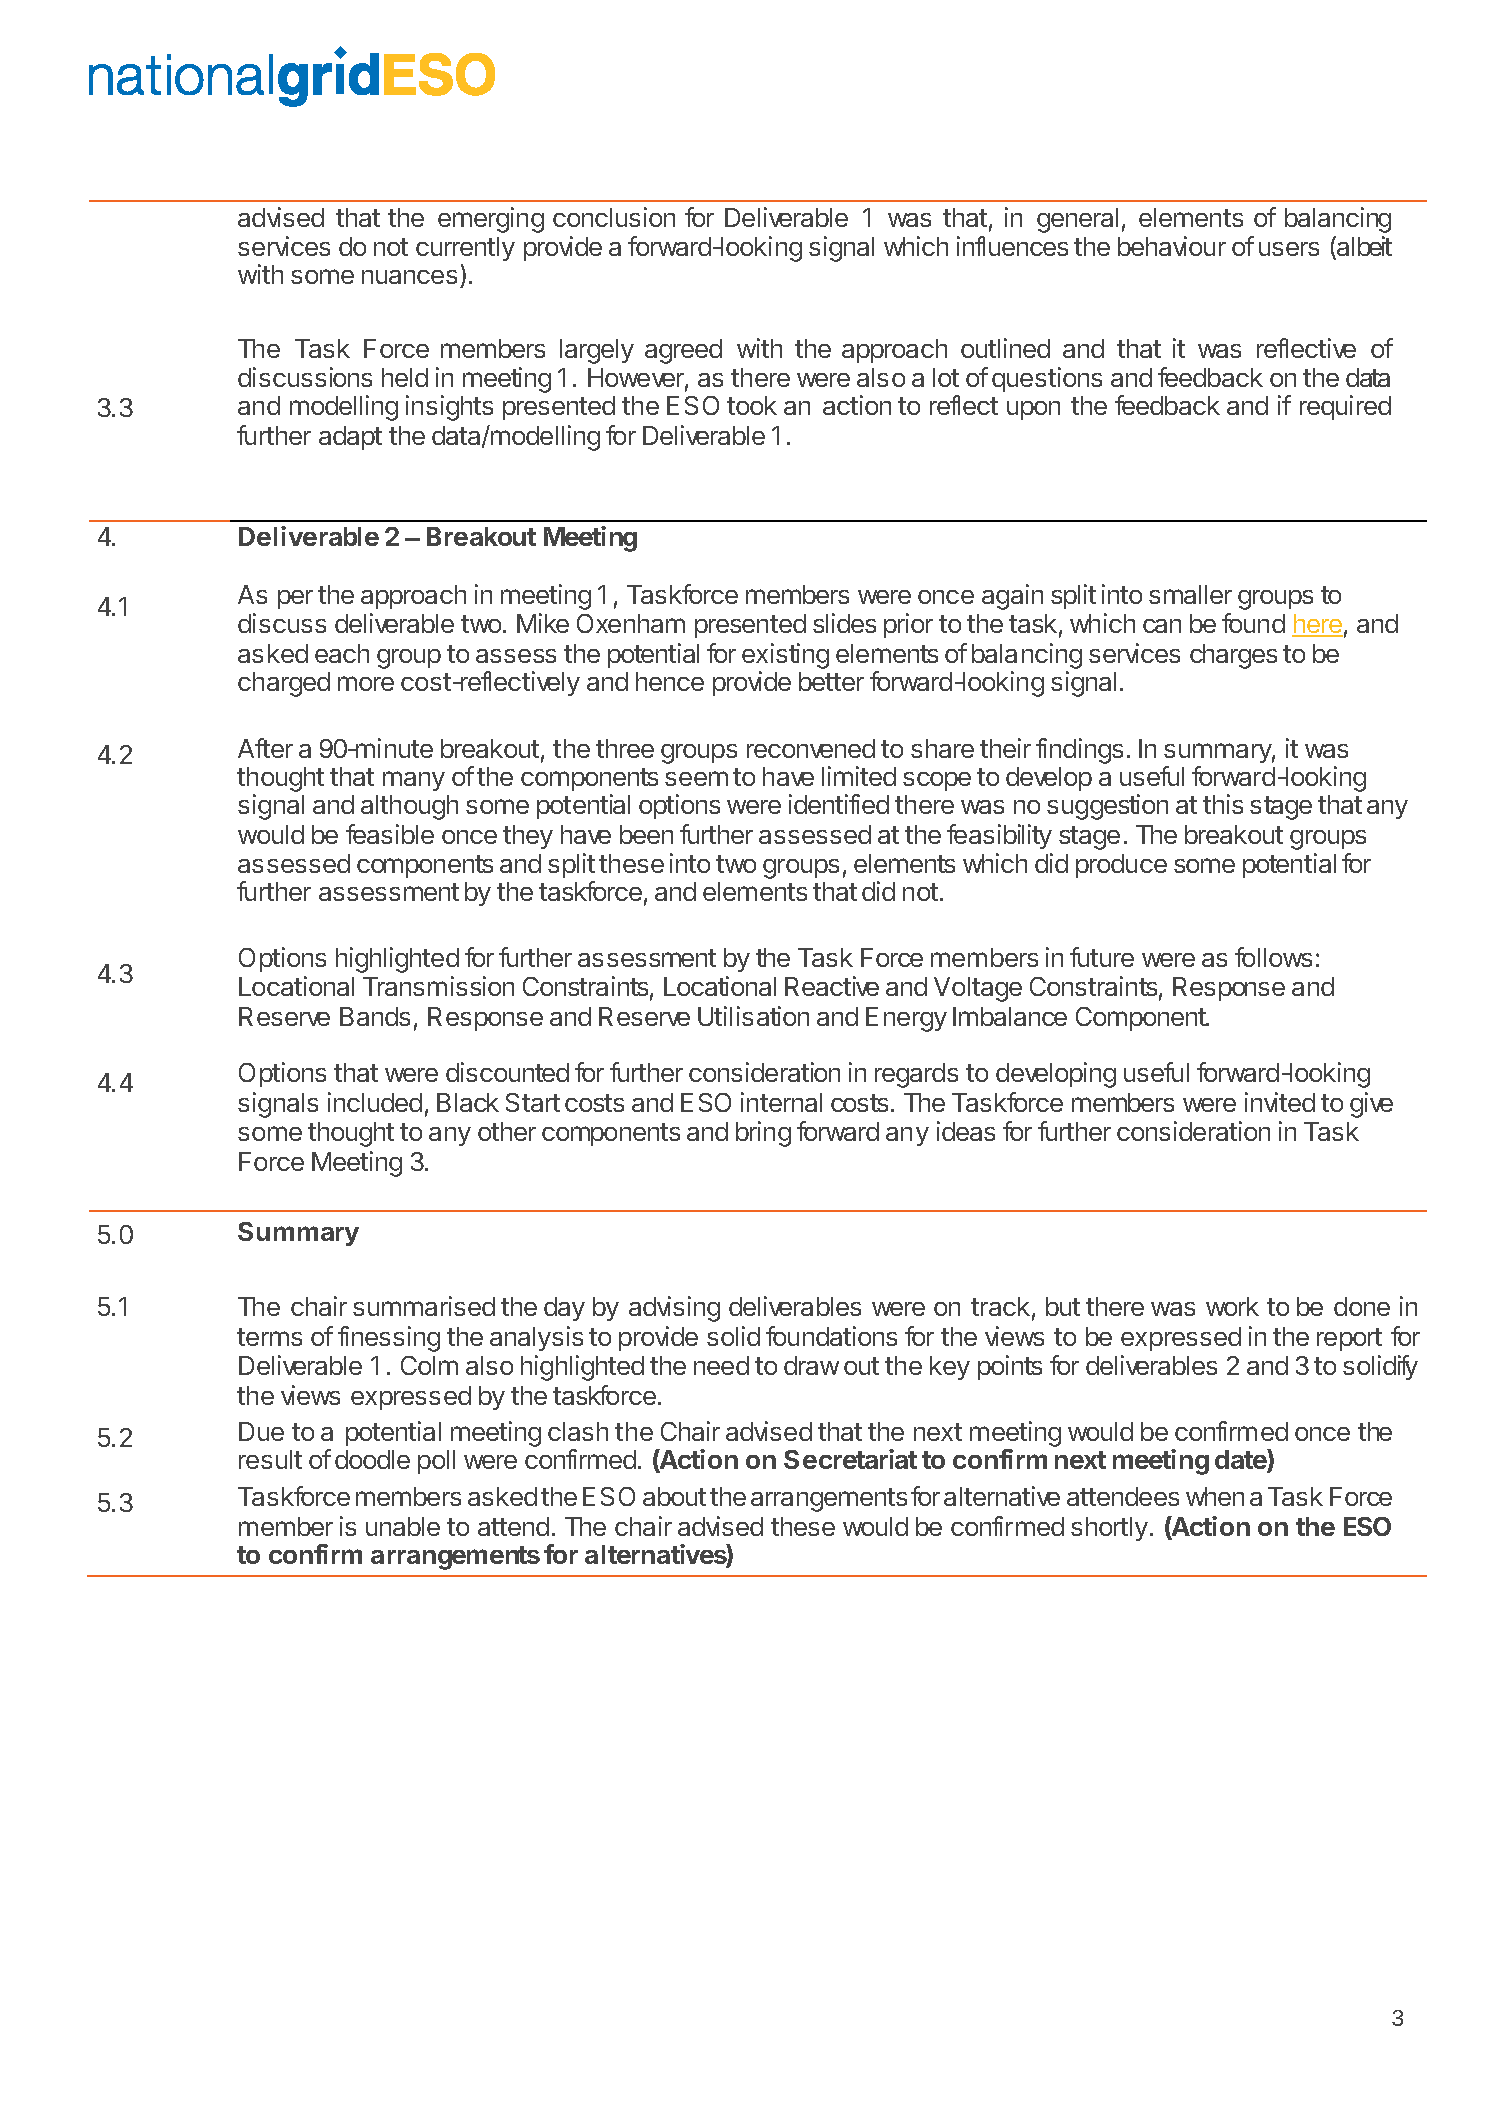 Image resolution: width=1498 pixels, height=2119 pixels. I want to click on Secretariat, so click(850, 1459).
